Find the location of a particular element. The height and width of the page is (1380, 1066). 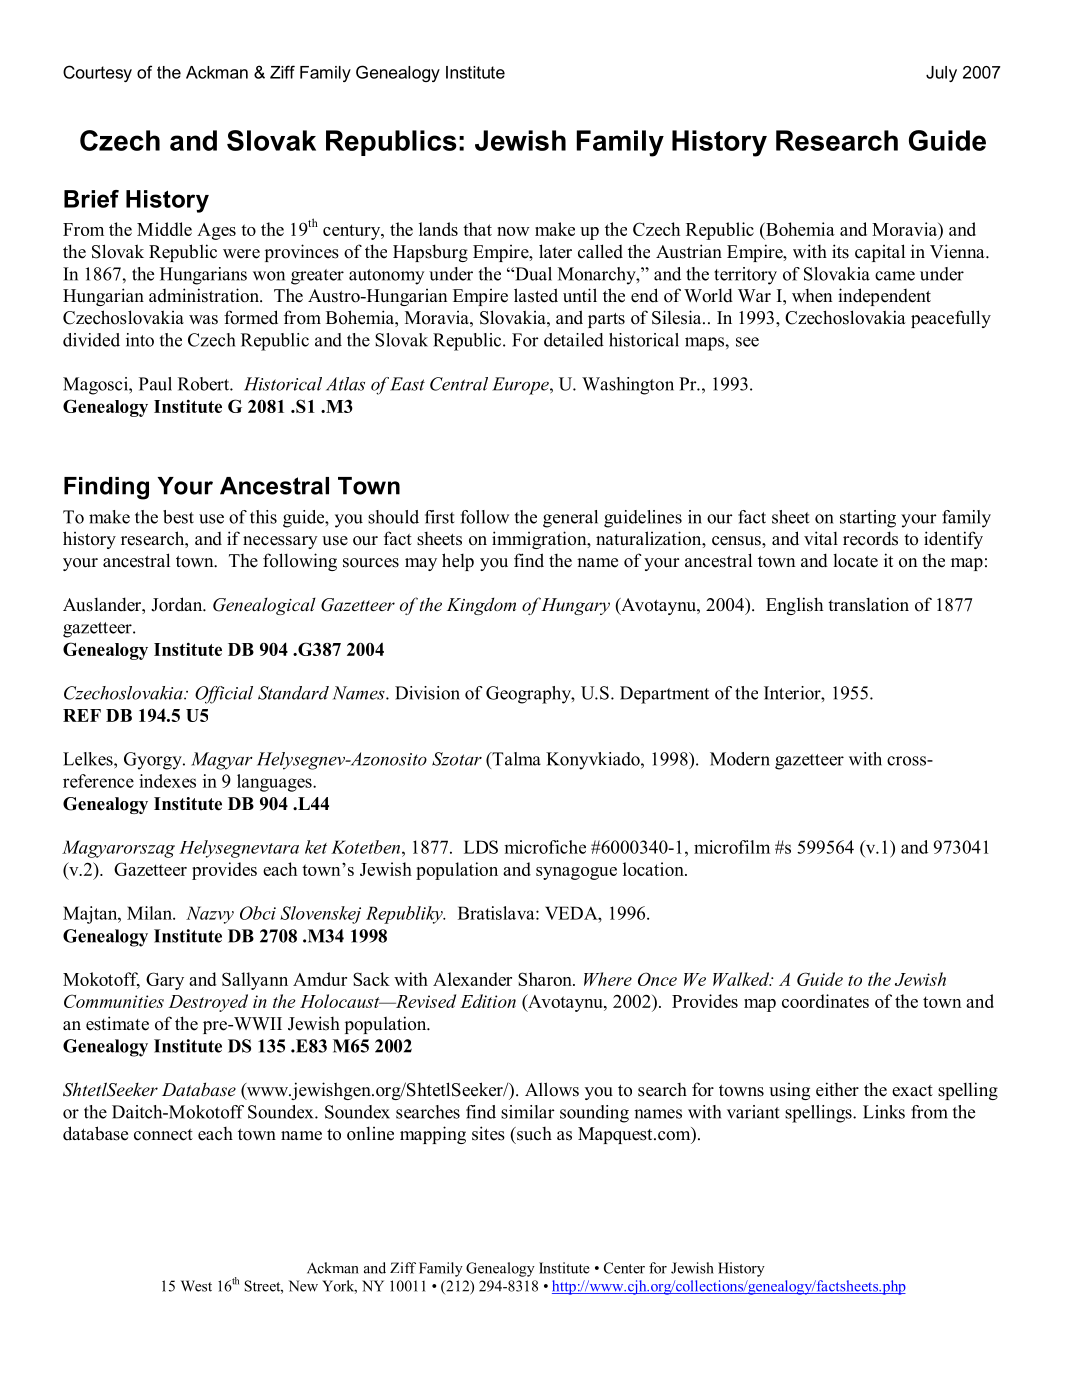

now is located at coordinates (513, 231).
